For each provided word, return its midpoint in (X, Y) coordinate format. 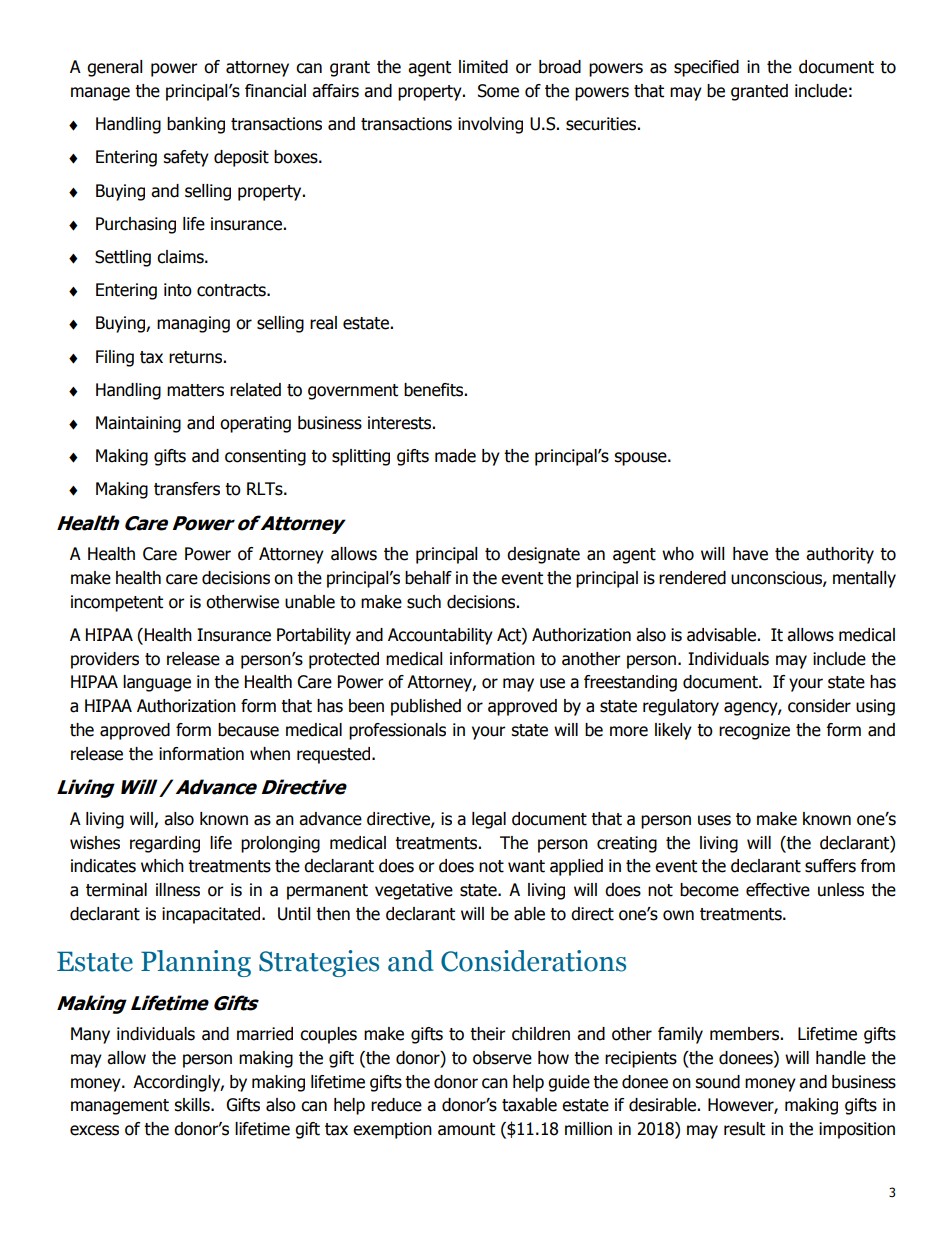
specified (706, 68)
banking (196, 125)
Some (498, 91)
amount (466, 1129)
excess (94, 1130)
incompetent (117, 603)
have (750, 554)
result (744, 1129)
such (424, 602)
